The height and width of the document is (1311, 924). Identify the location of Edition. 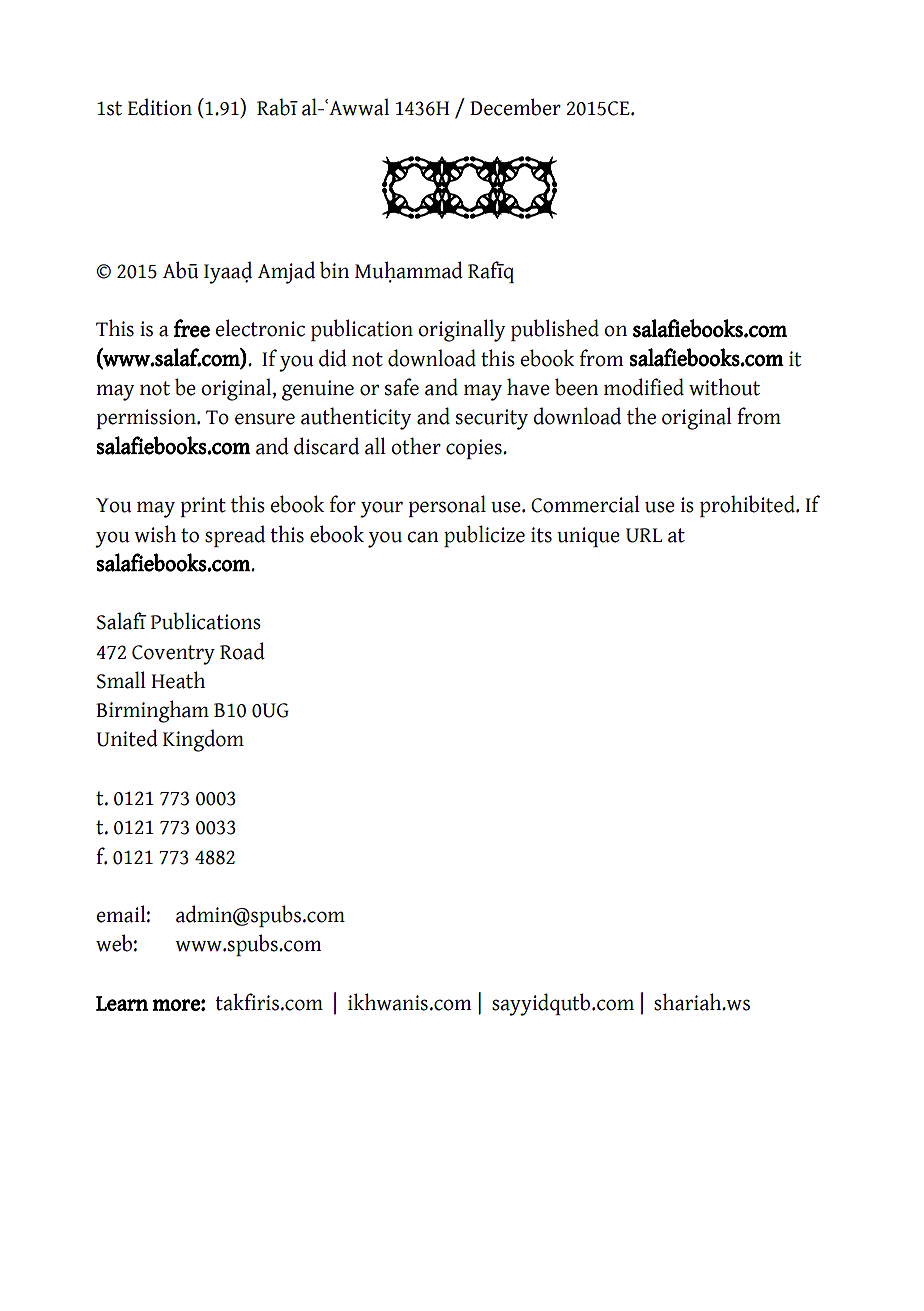
(160, 107).
